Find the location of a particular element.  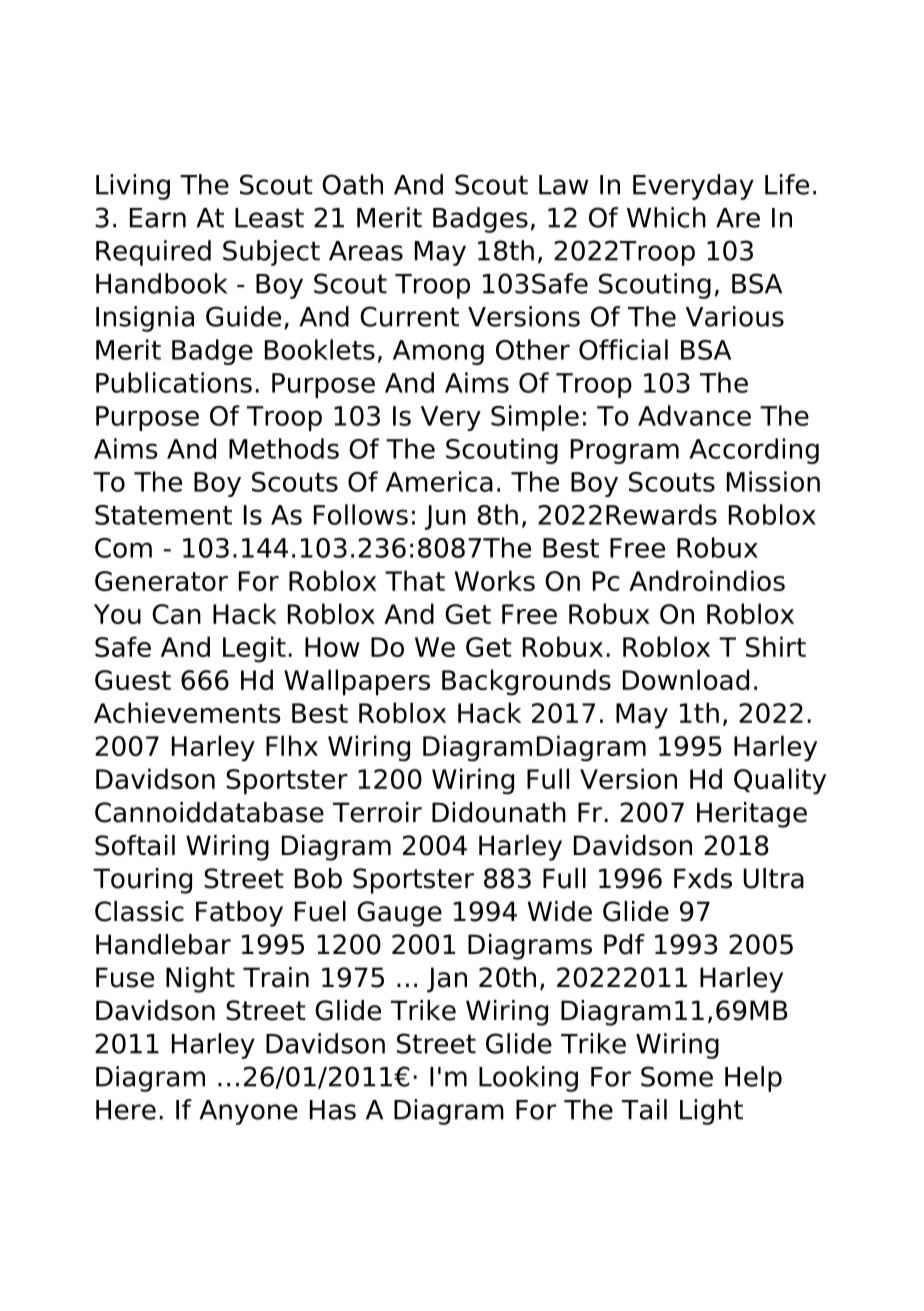

America is located at coordinates (439, 481).
